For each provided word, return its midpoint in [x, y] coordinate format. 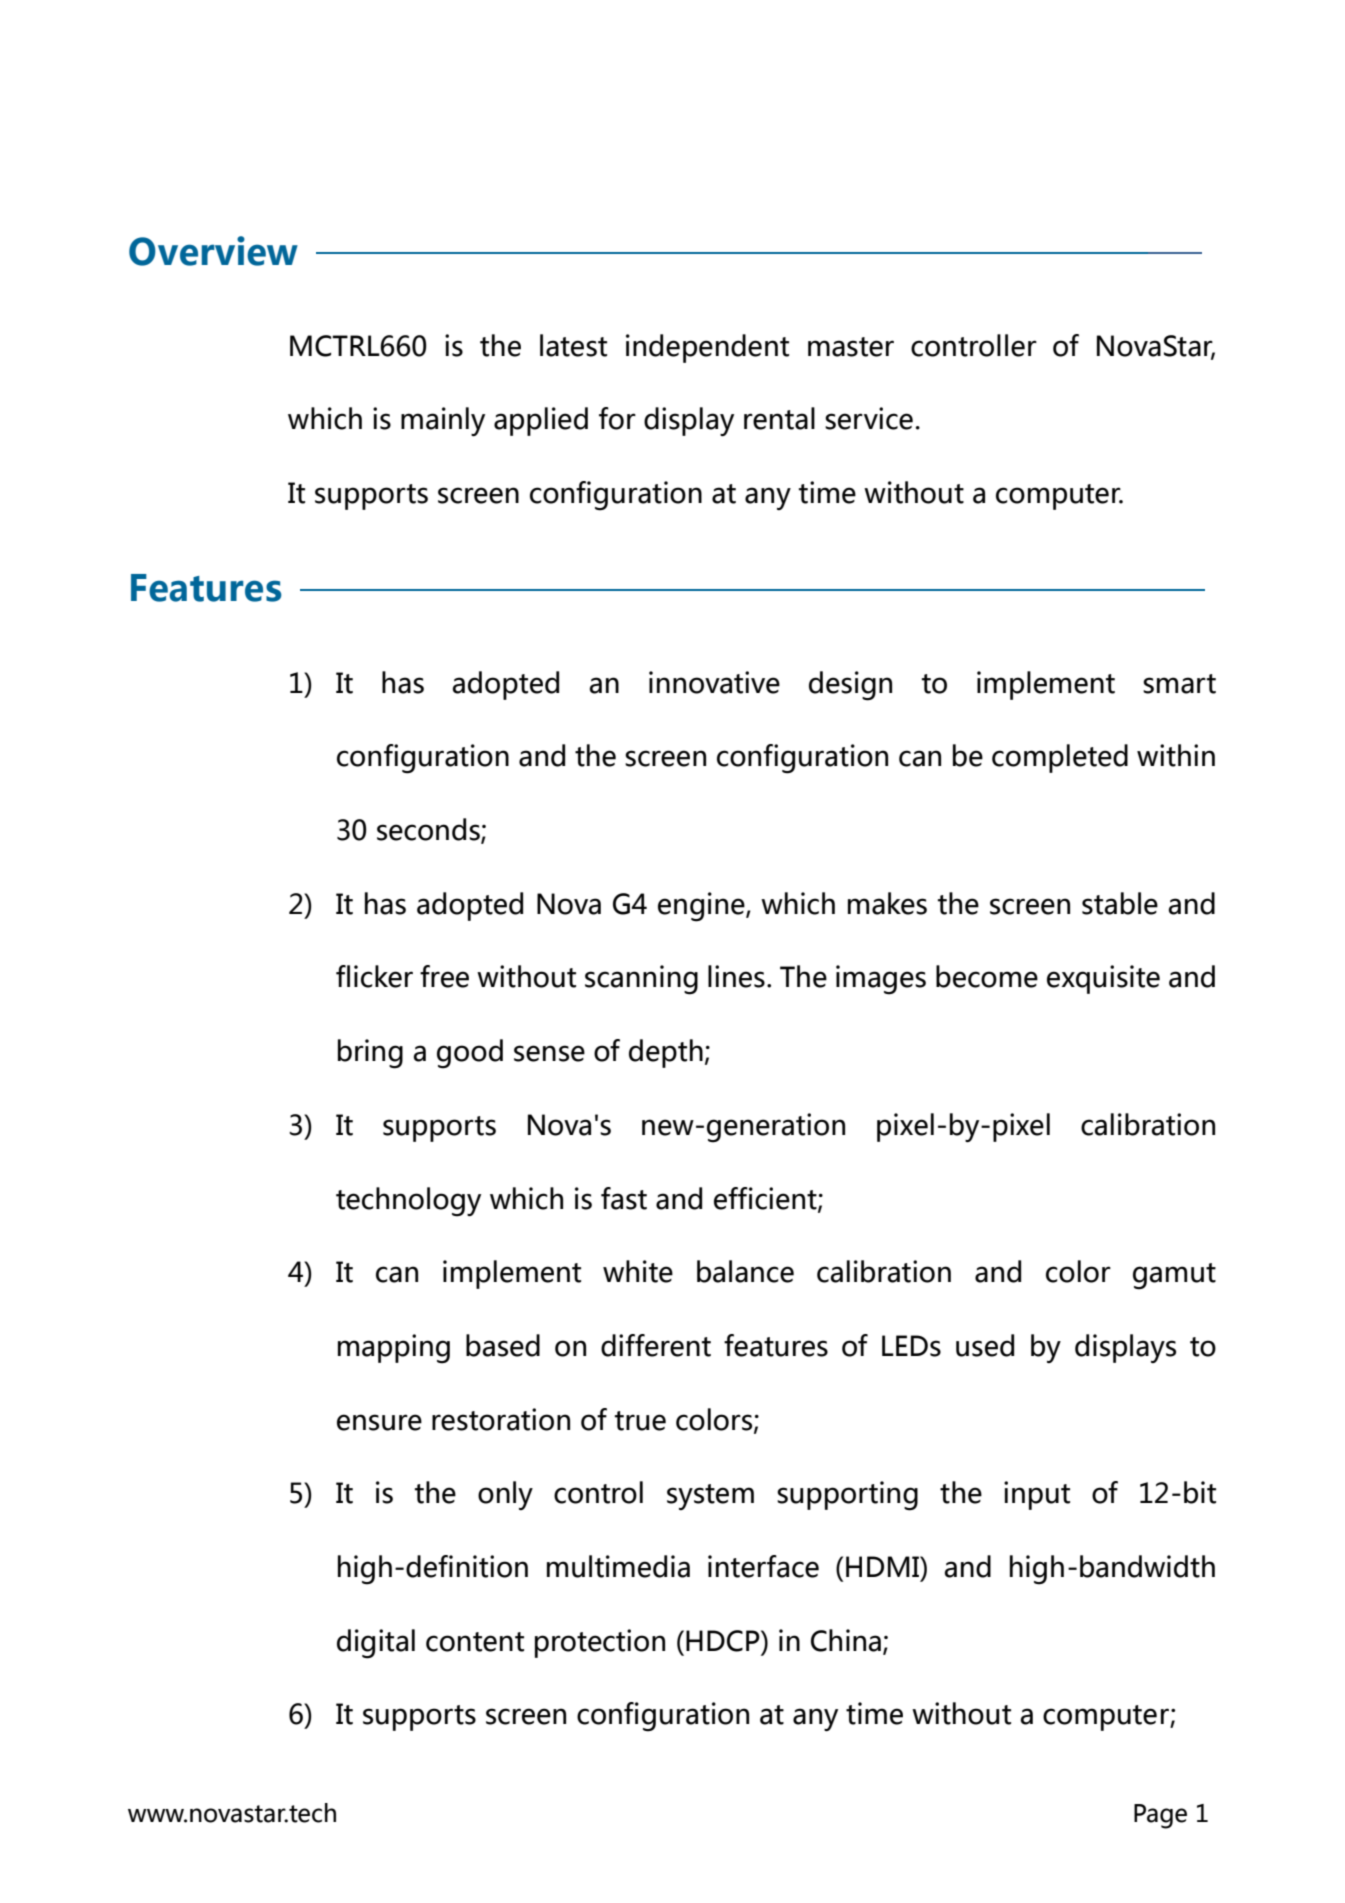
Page [1160, 1816]
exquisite [1103, 979]
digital [376, 1644]
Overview [213, 251]
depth [666, 1053]
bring [370, 1054]
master [851, 347]
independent [707, 348]
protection [600, 1643]
